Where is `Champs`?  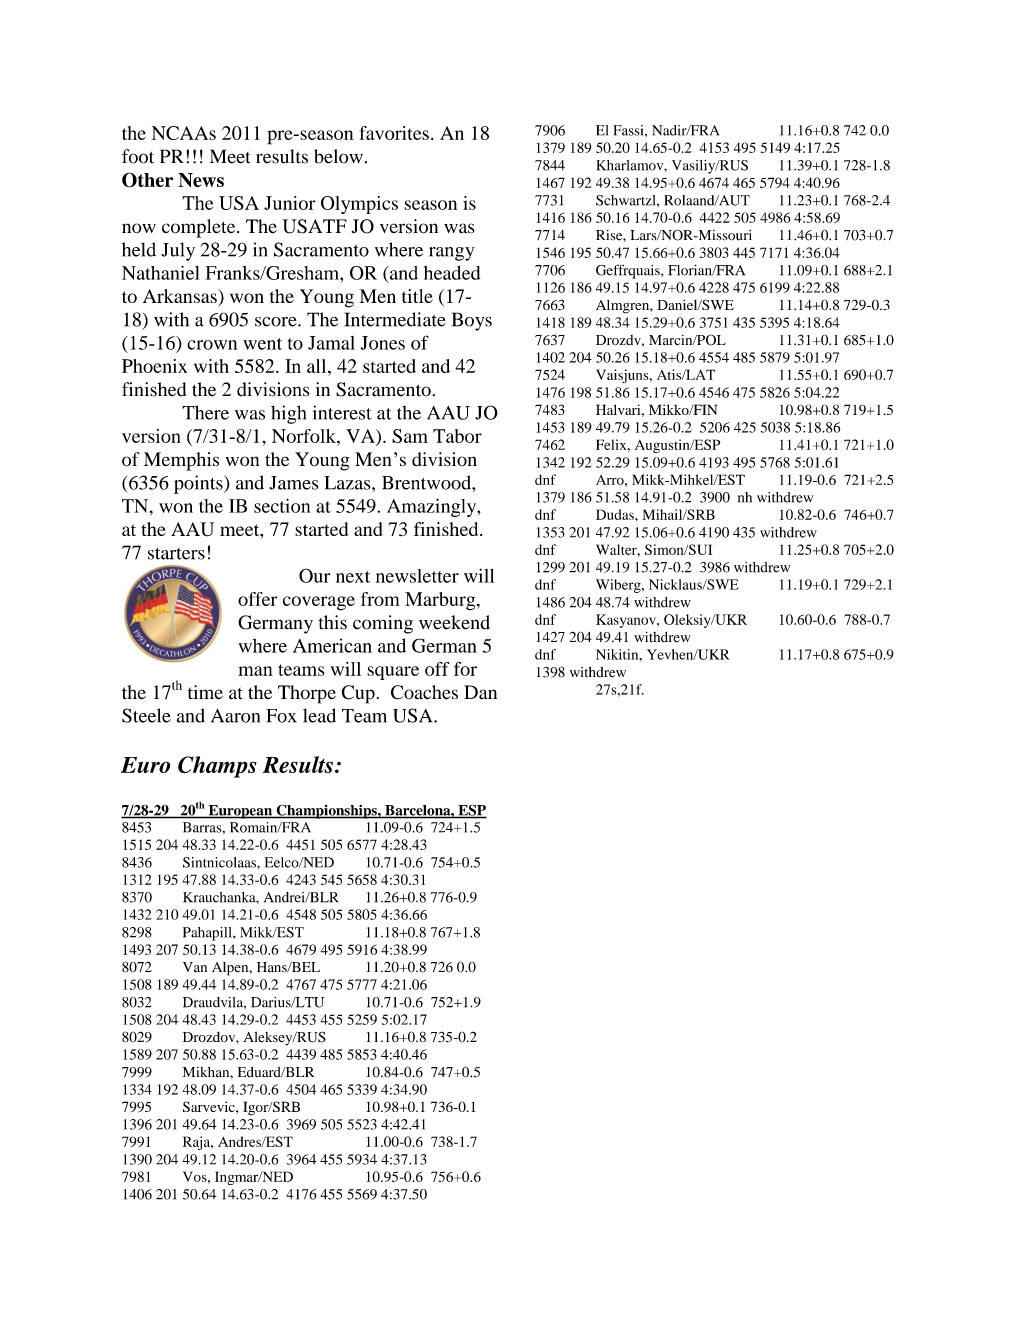 Champs is located at coordinates (217, 767).
